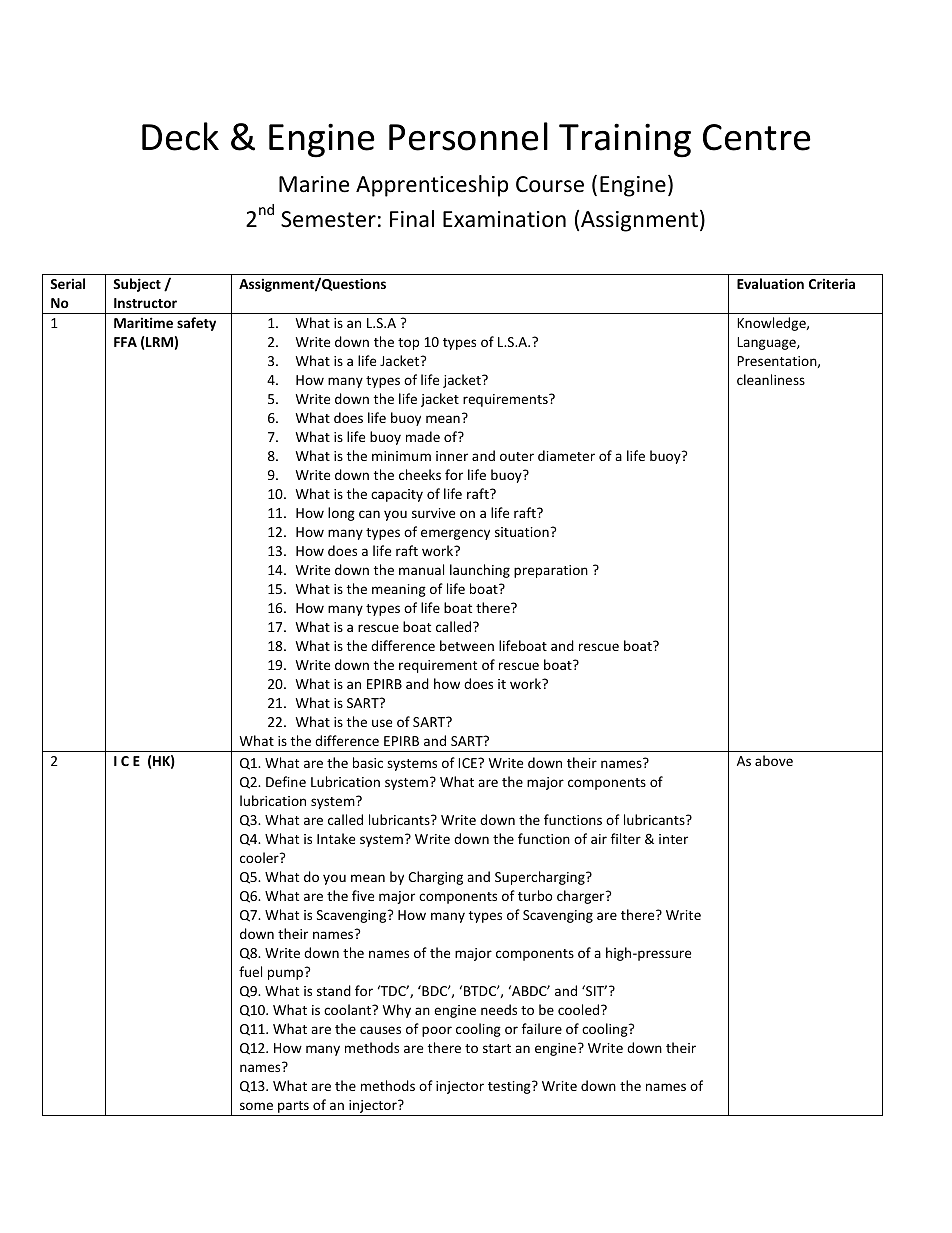  I want to click on Centre, so click(757, 137).
